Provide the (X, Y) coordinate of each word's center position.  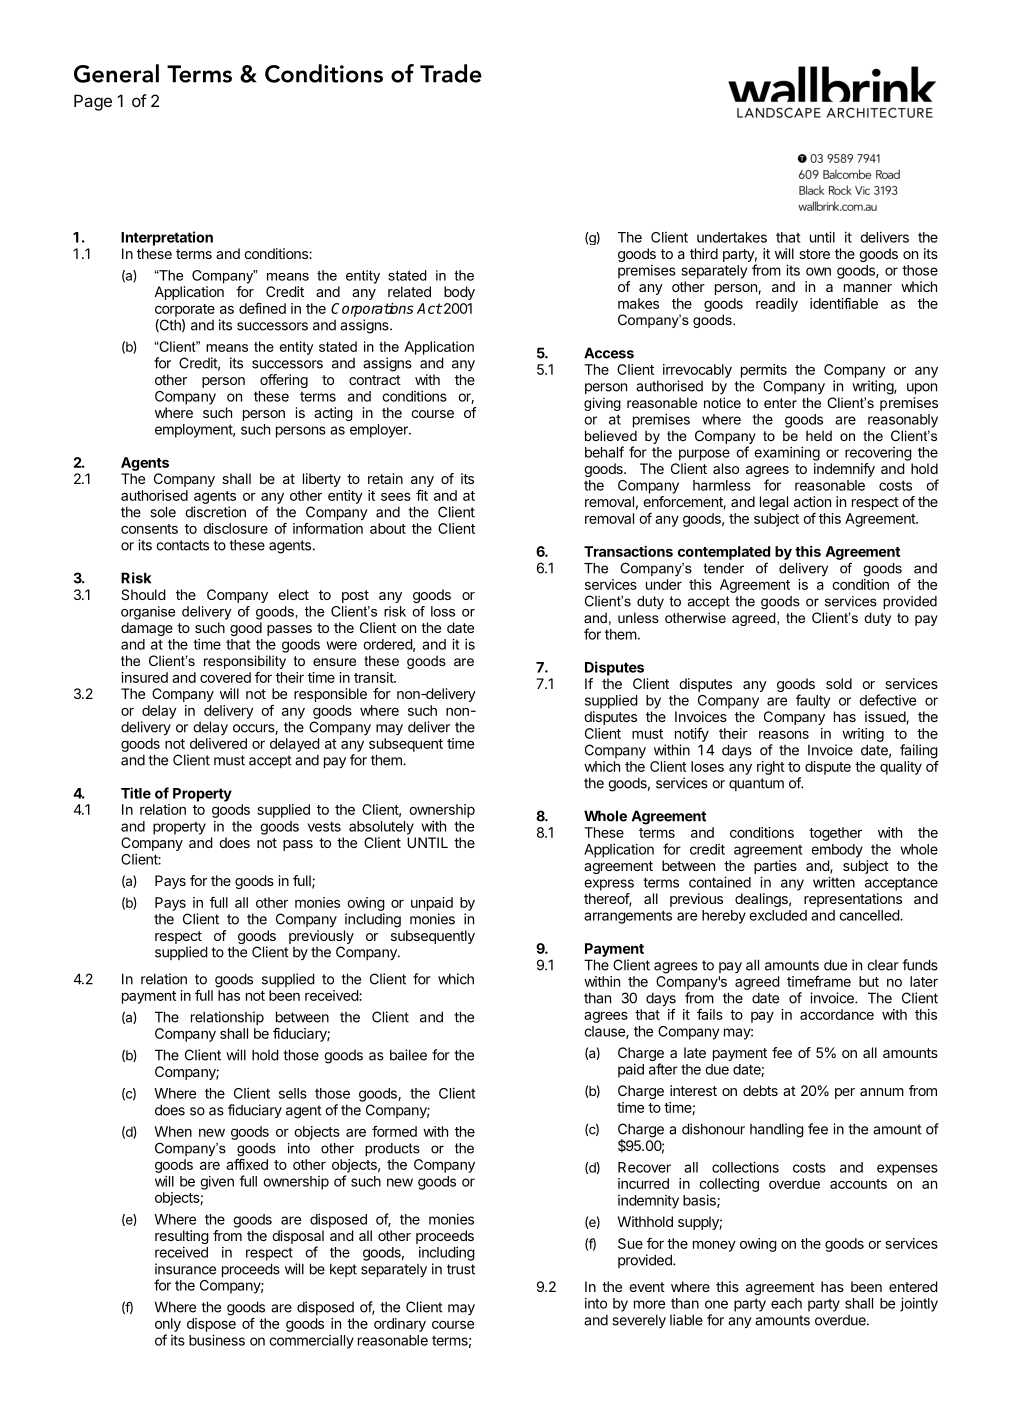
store (814, 254)
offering (284, 381)
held (819, 435)
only (168, 1325)
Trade (451, 73)
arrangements (628, 917)
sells (293, 1093)
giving (602, 404)
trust (461, 1269)
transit (374, 677)
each (786, 1303)
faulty (813, 701)
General (116, 73)
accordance (837, 1014)
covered (225, 677)
